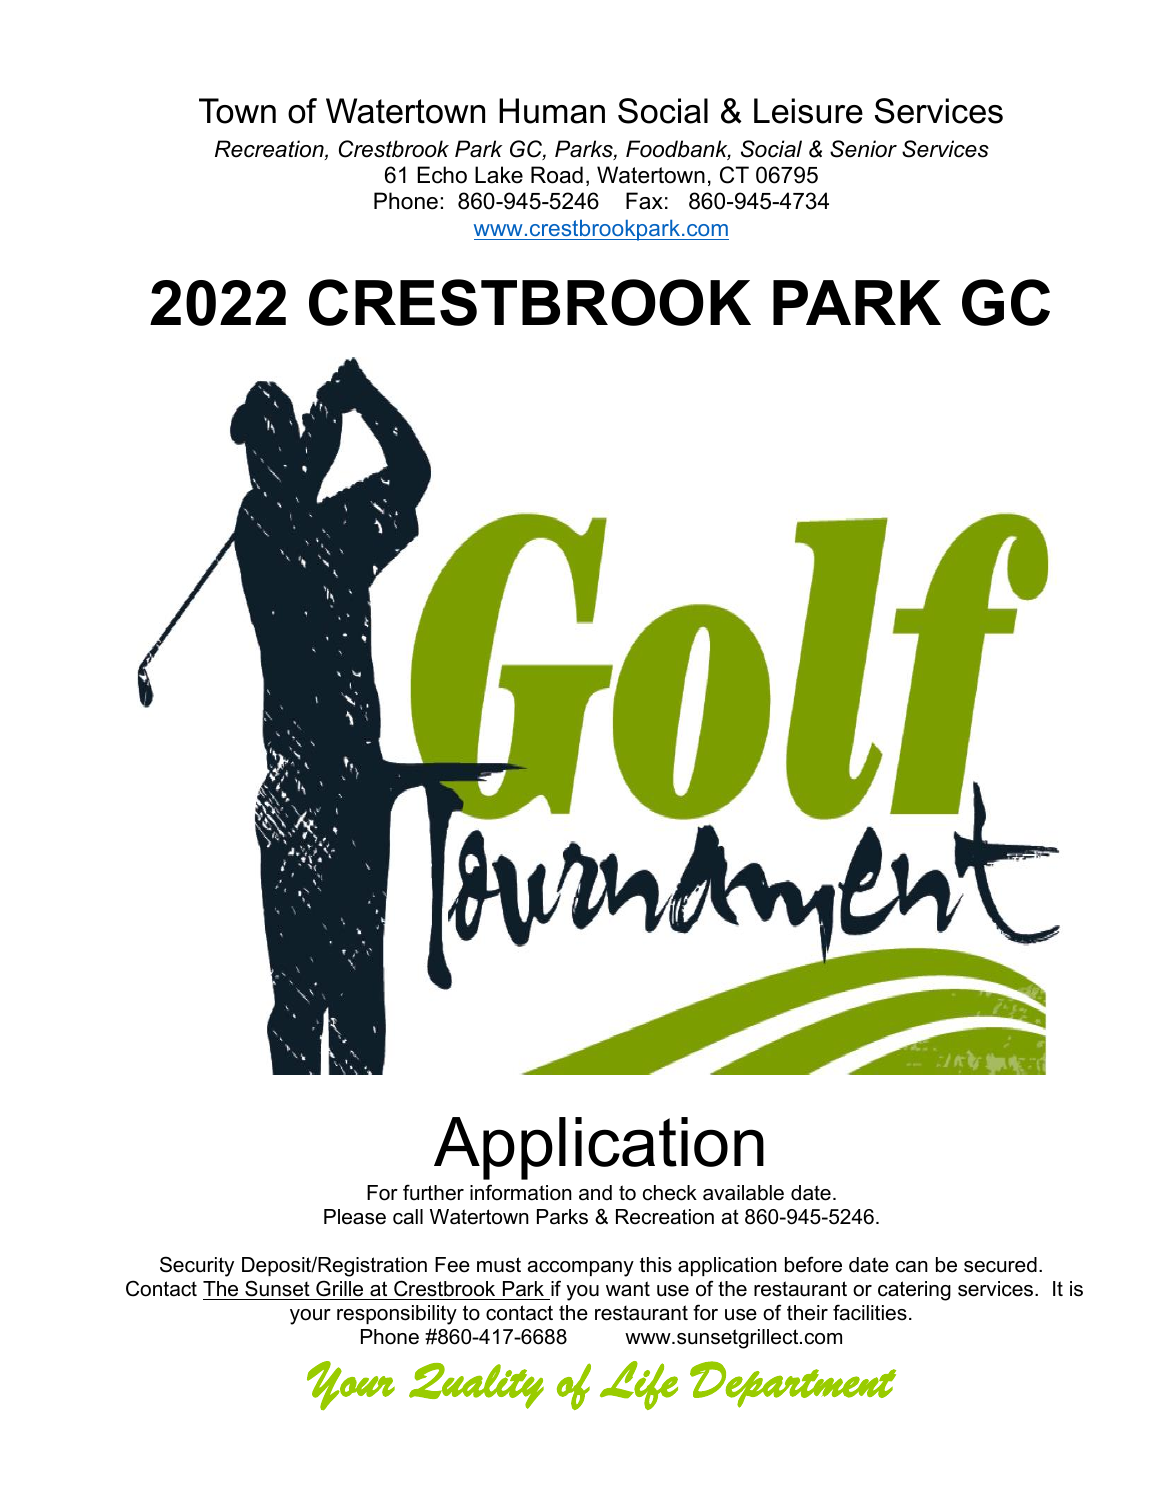 The height and width of the screenshot is (1504, 1162). I want to click on Life, so click(639, 1385).
